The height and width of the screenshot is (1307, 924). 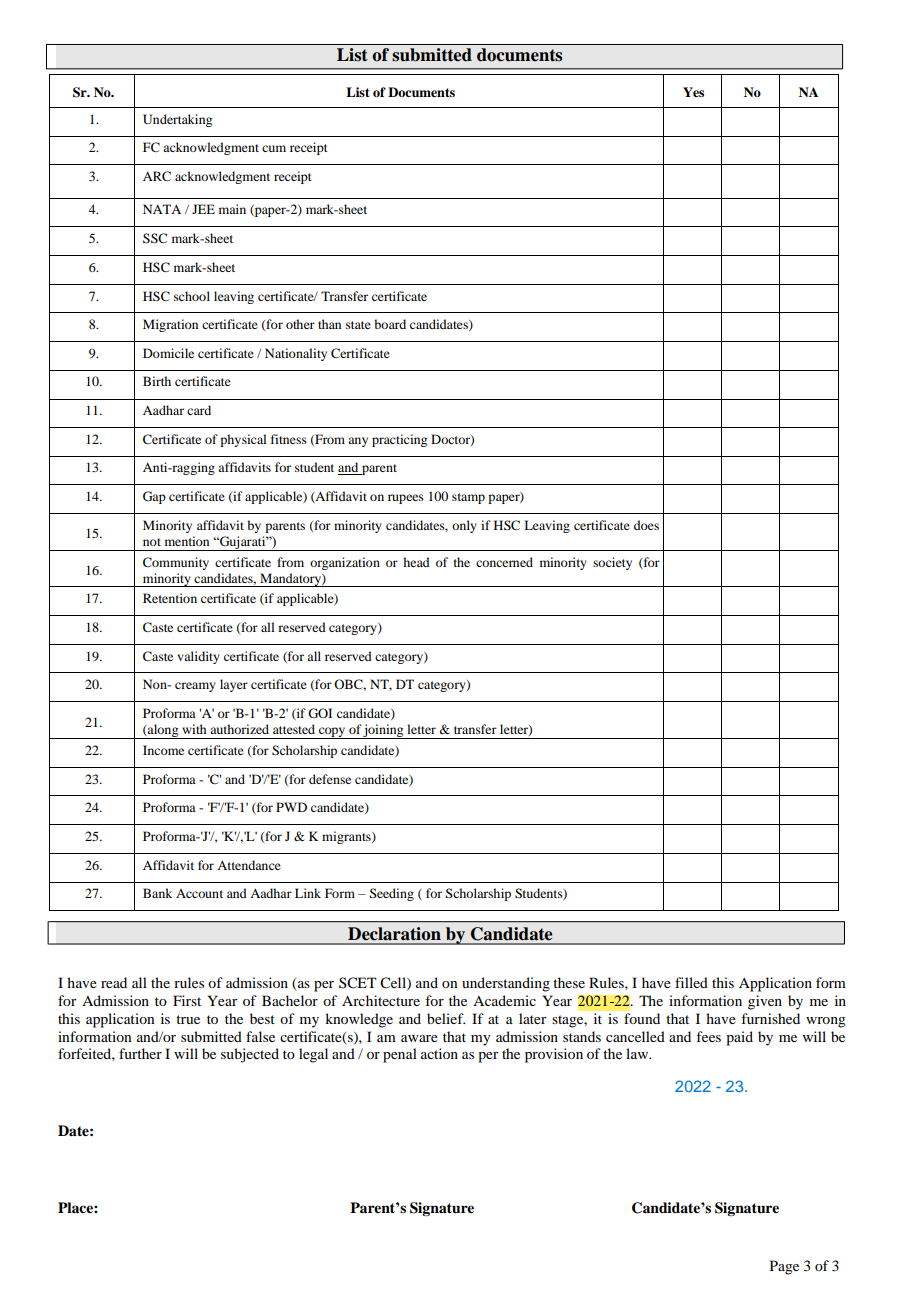 What do you see at coordinates (250, 1055) in the screenshot?
I see `subjected` at bounding box center [250, 1055].
